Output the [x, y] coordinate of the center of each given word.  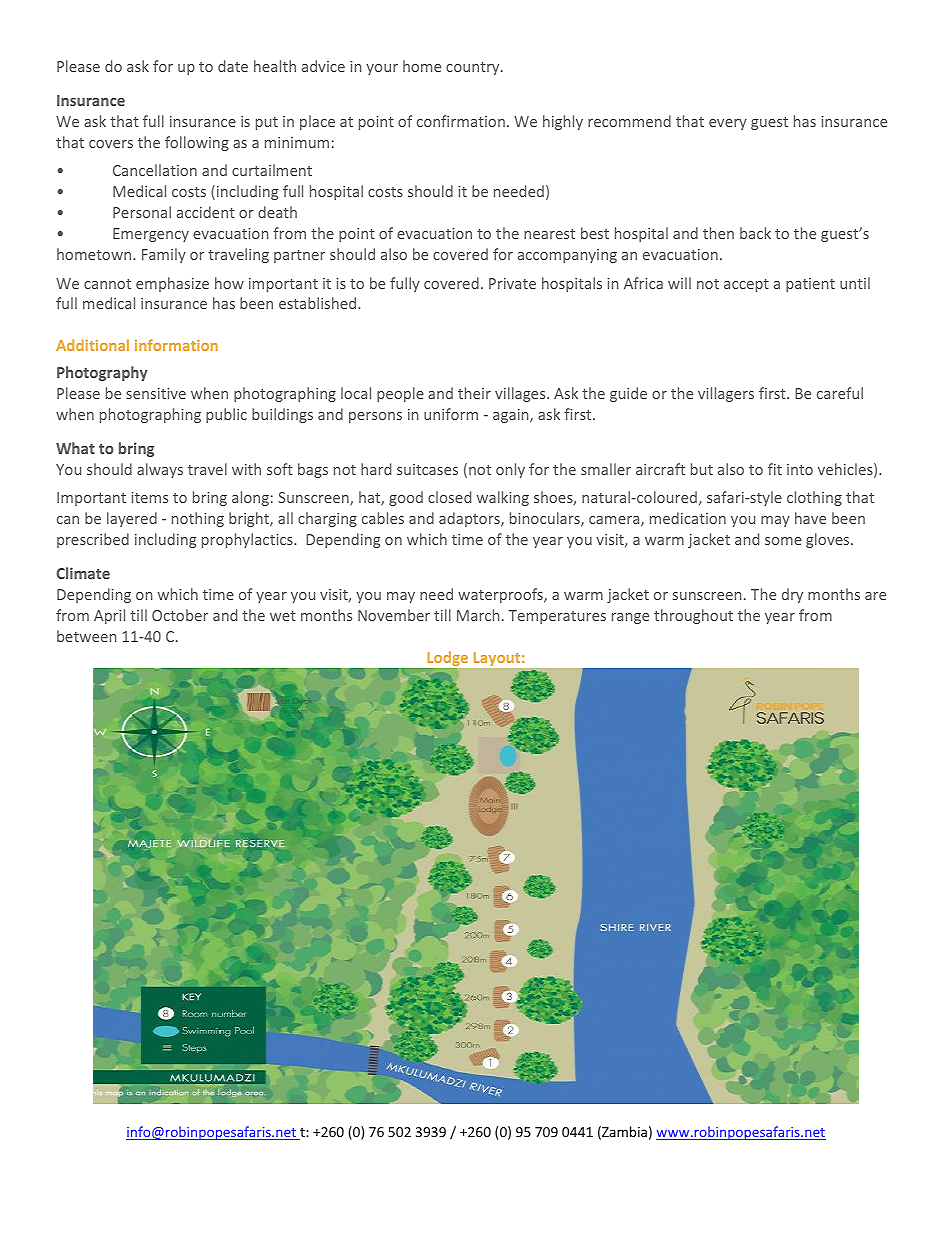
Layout [498, 659]
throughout [693, 616]
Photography [102, 373]
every [728, 124]
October [180, 615]
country [474, 68]
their [474, 393]
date [233, 66]
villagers [726, 394]
